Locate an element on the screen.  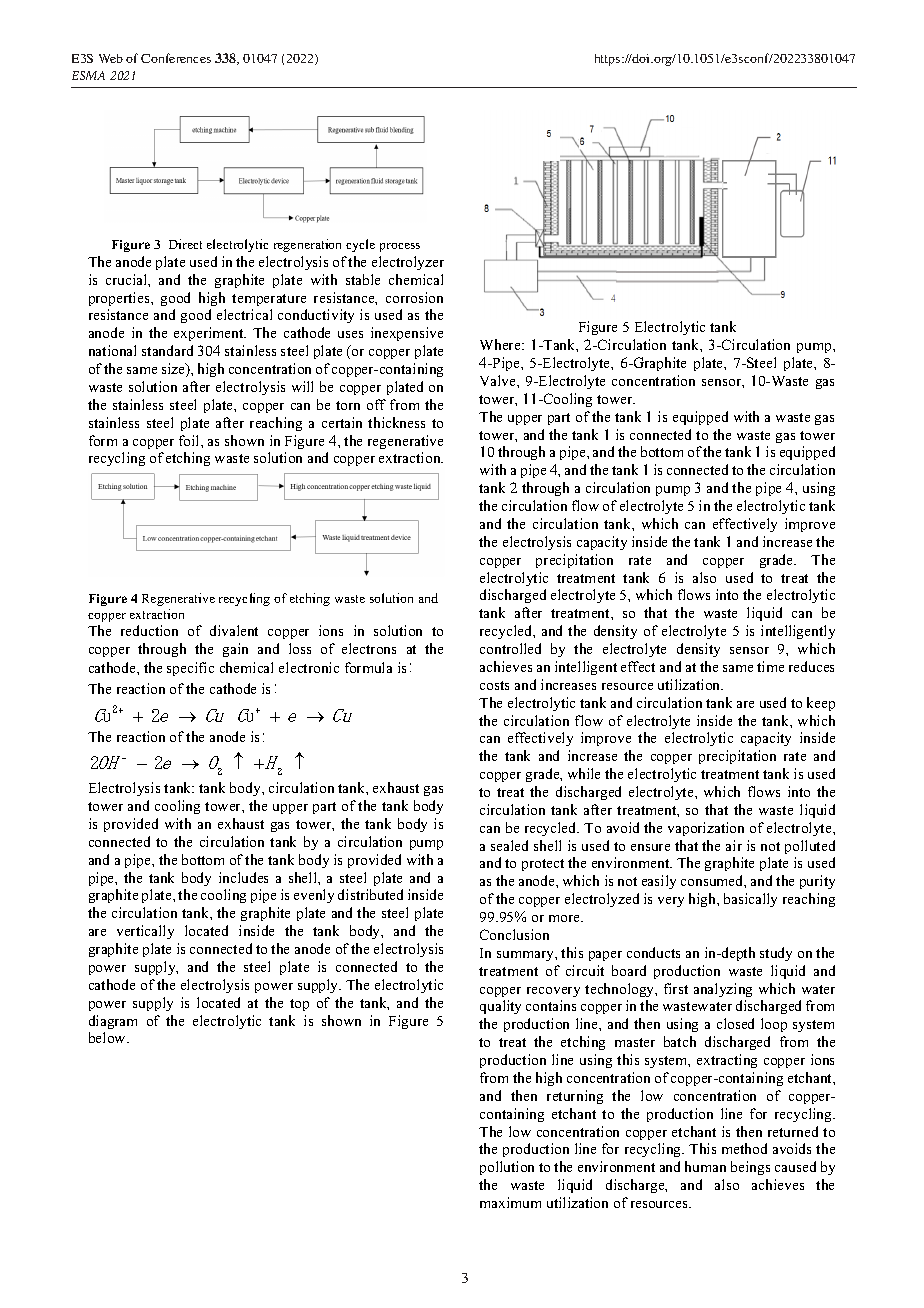
Conferences is located at coordinates (176, 58).
